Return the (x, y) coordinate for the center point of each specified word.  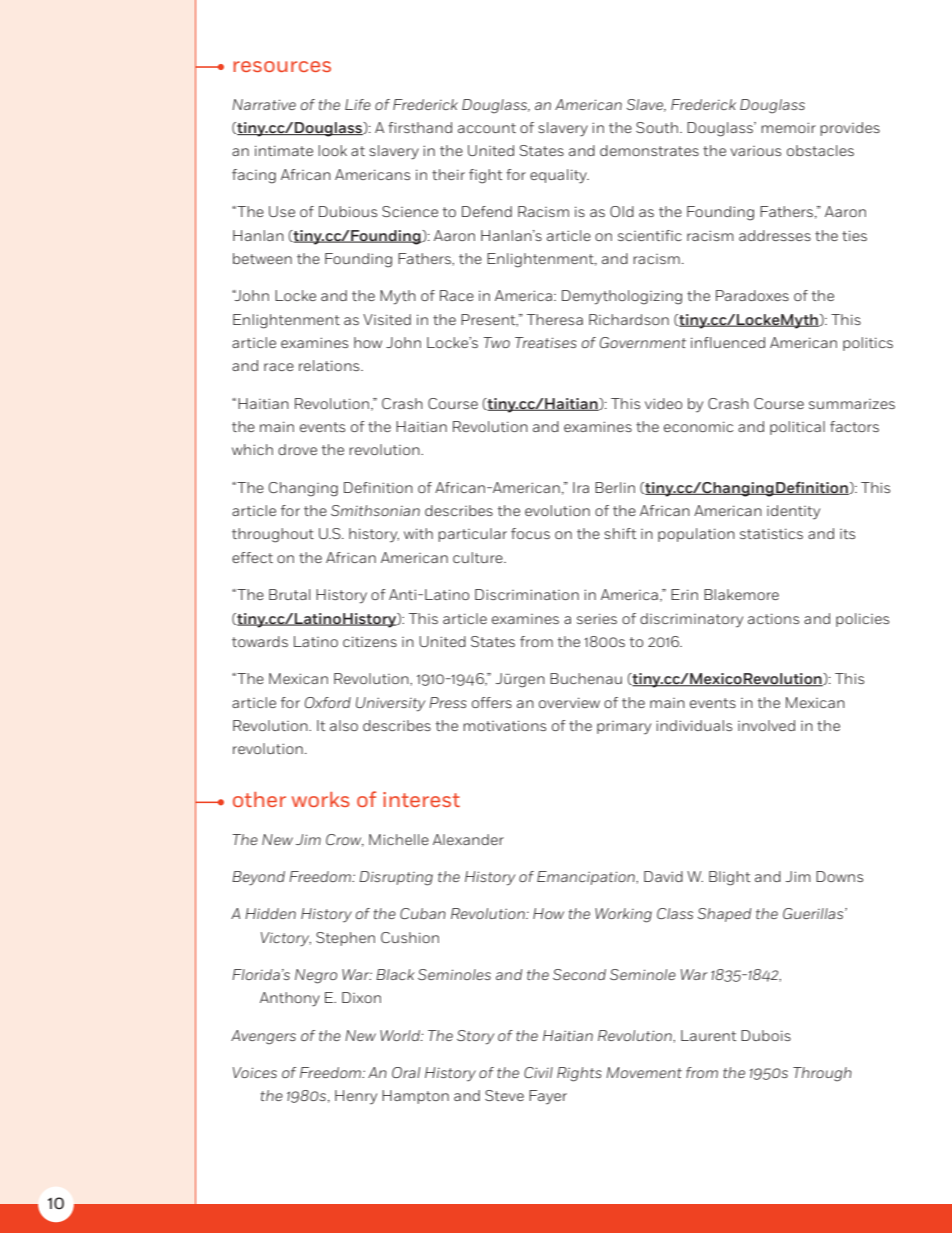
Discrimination (527, 594)
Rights (579, 1074)
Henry (356, 1097)
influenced (728, 342)
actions (773, 618)
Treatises (546, 342)
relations (330, 365)
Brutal (289, 594)
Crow (345, 840)
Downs (839, 876)
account (487, 128)
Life (358, 104)
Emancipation (587, 878)
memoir (788, 127)
